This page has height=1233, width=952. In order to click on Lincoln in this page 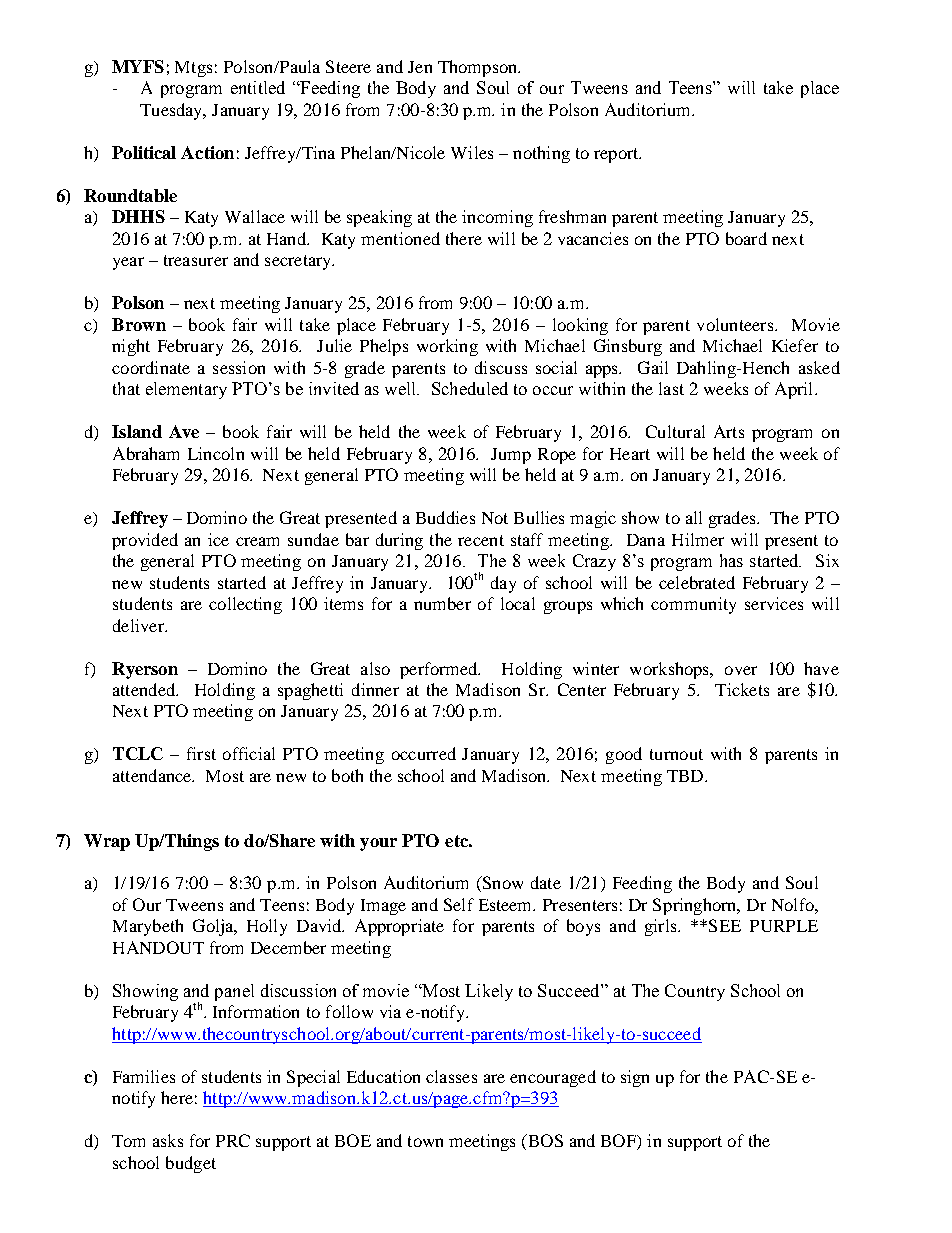, I will do `click(216, 453)`.
